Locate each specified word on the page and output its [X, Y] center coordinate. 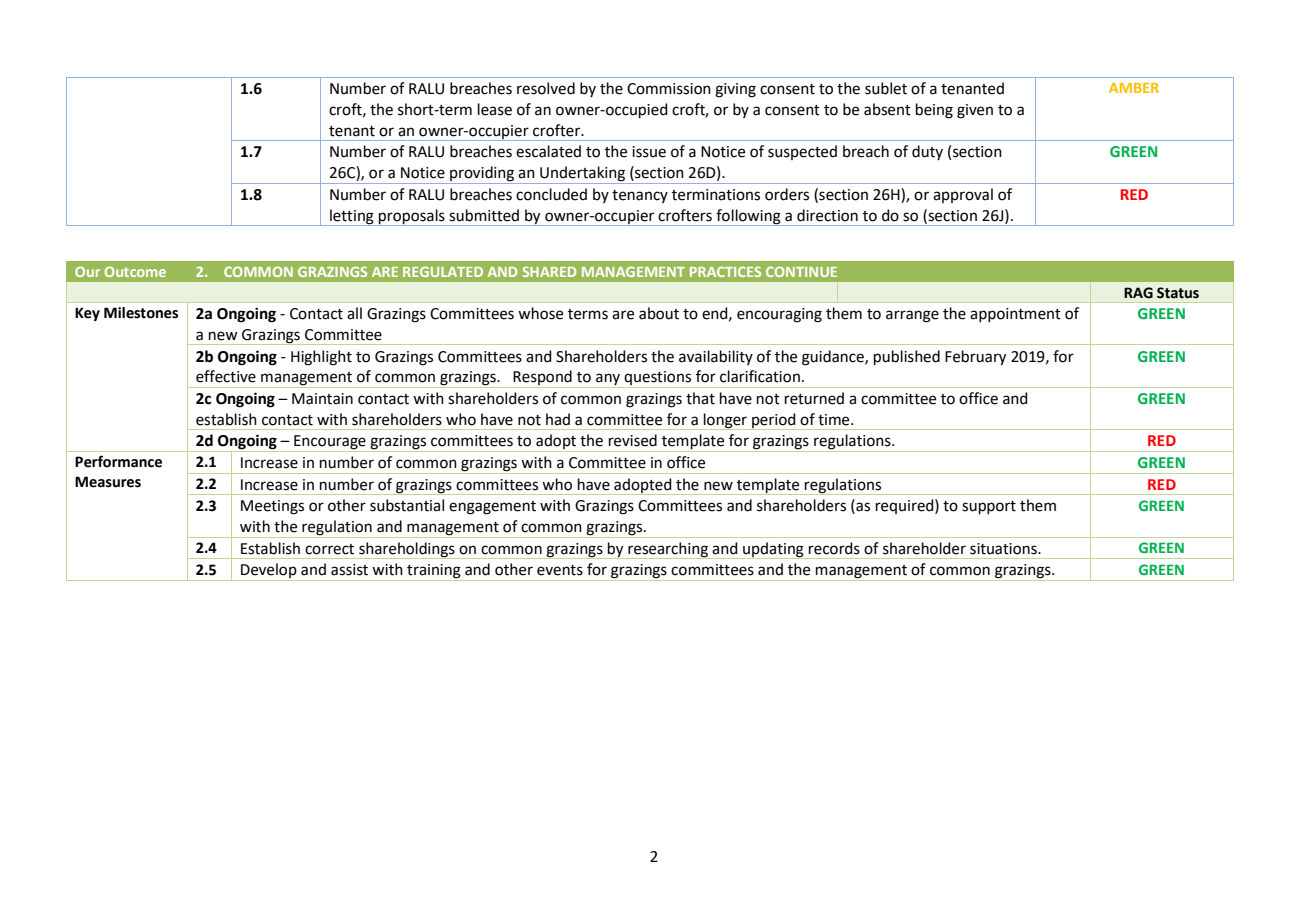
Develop [269, 572]
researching [668, 550]
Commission [669, 89]
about [659, 313]
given [975, 111]
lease [495, 109]
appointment [1015, 315]
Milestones [141, 313]
